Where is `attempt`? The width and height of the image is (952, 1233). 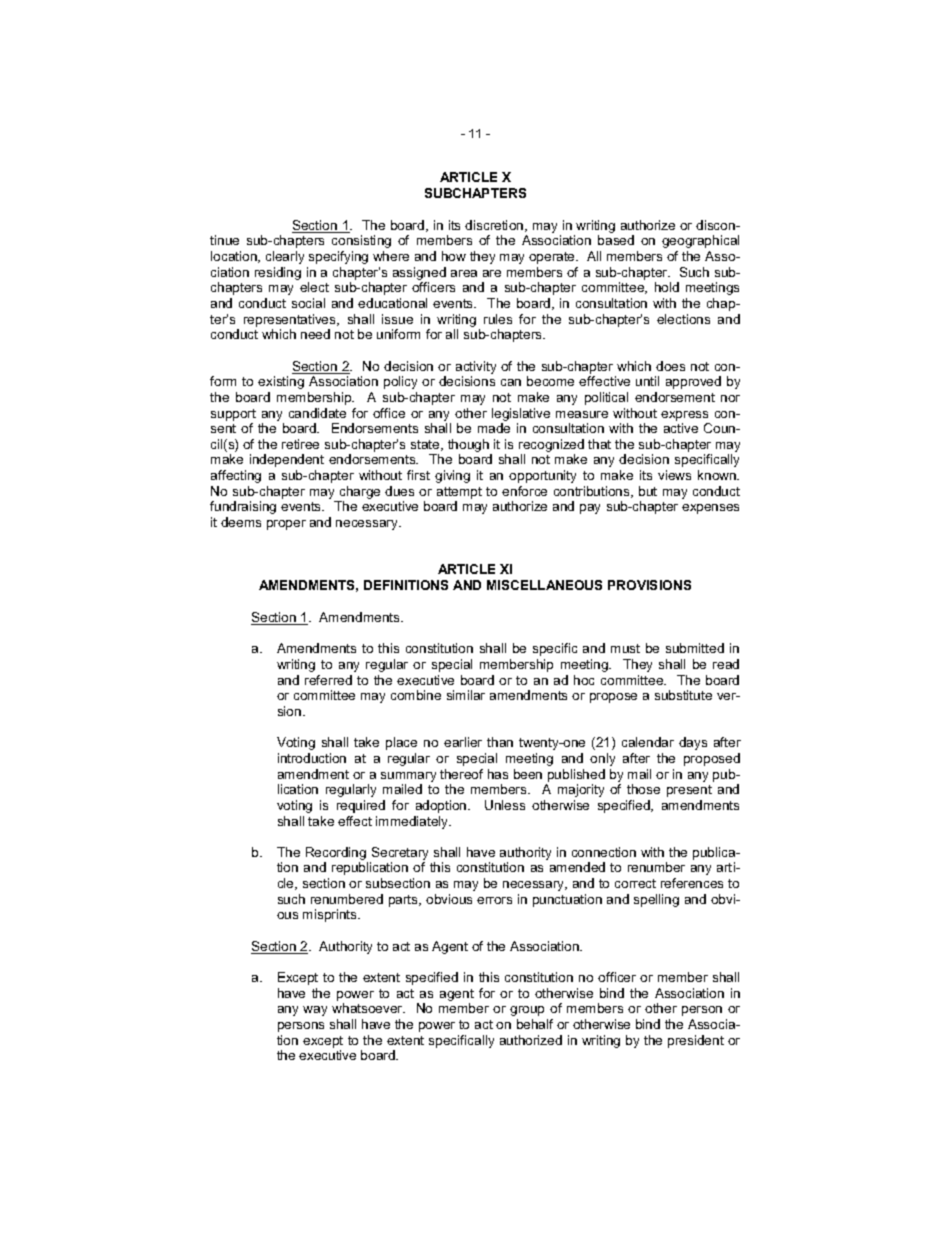
attempt is located at coordinates (459, 493).
